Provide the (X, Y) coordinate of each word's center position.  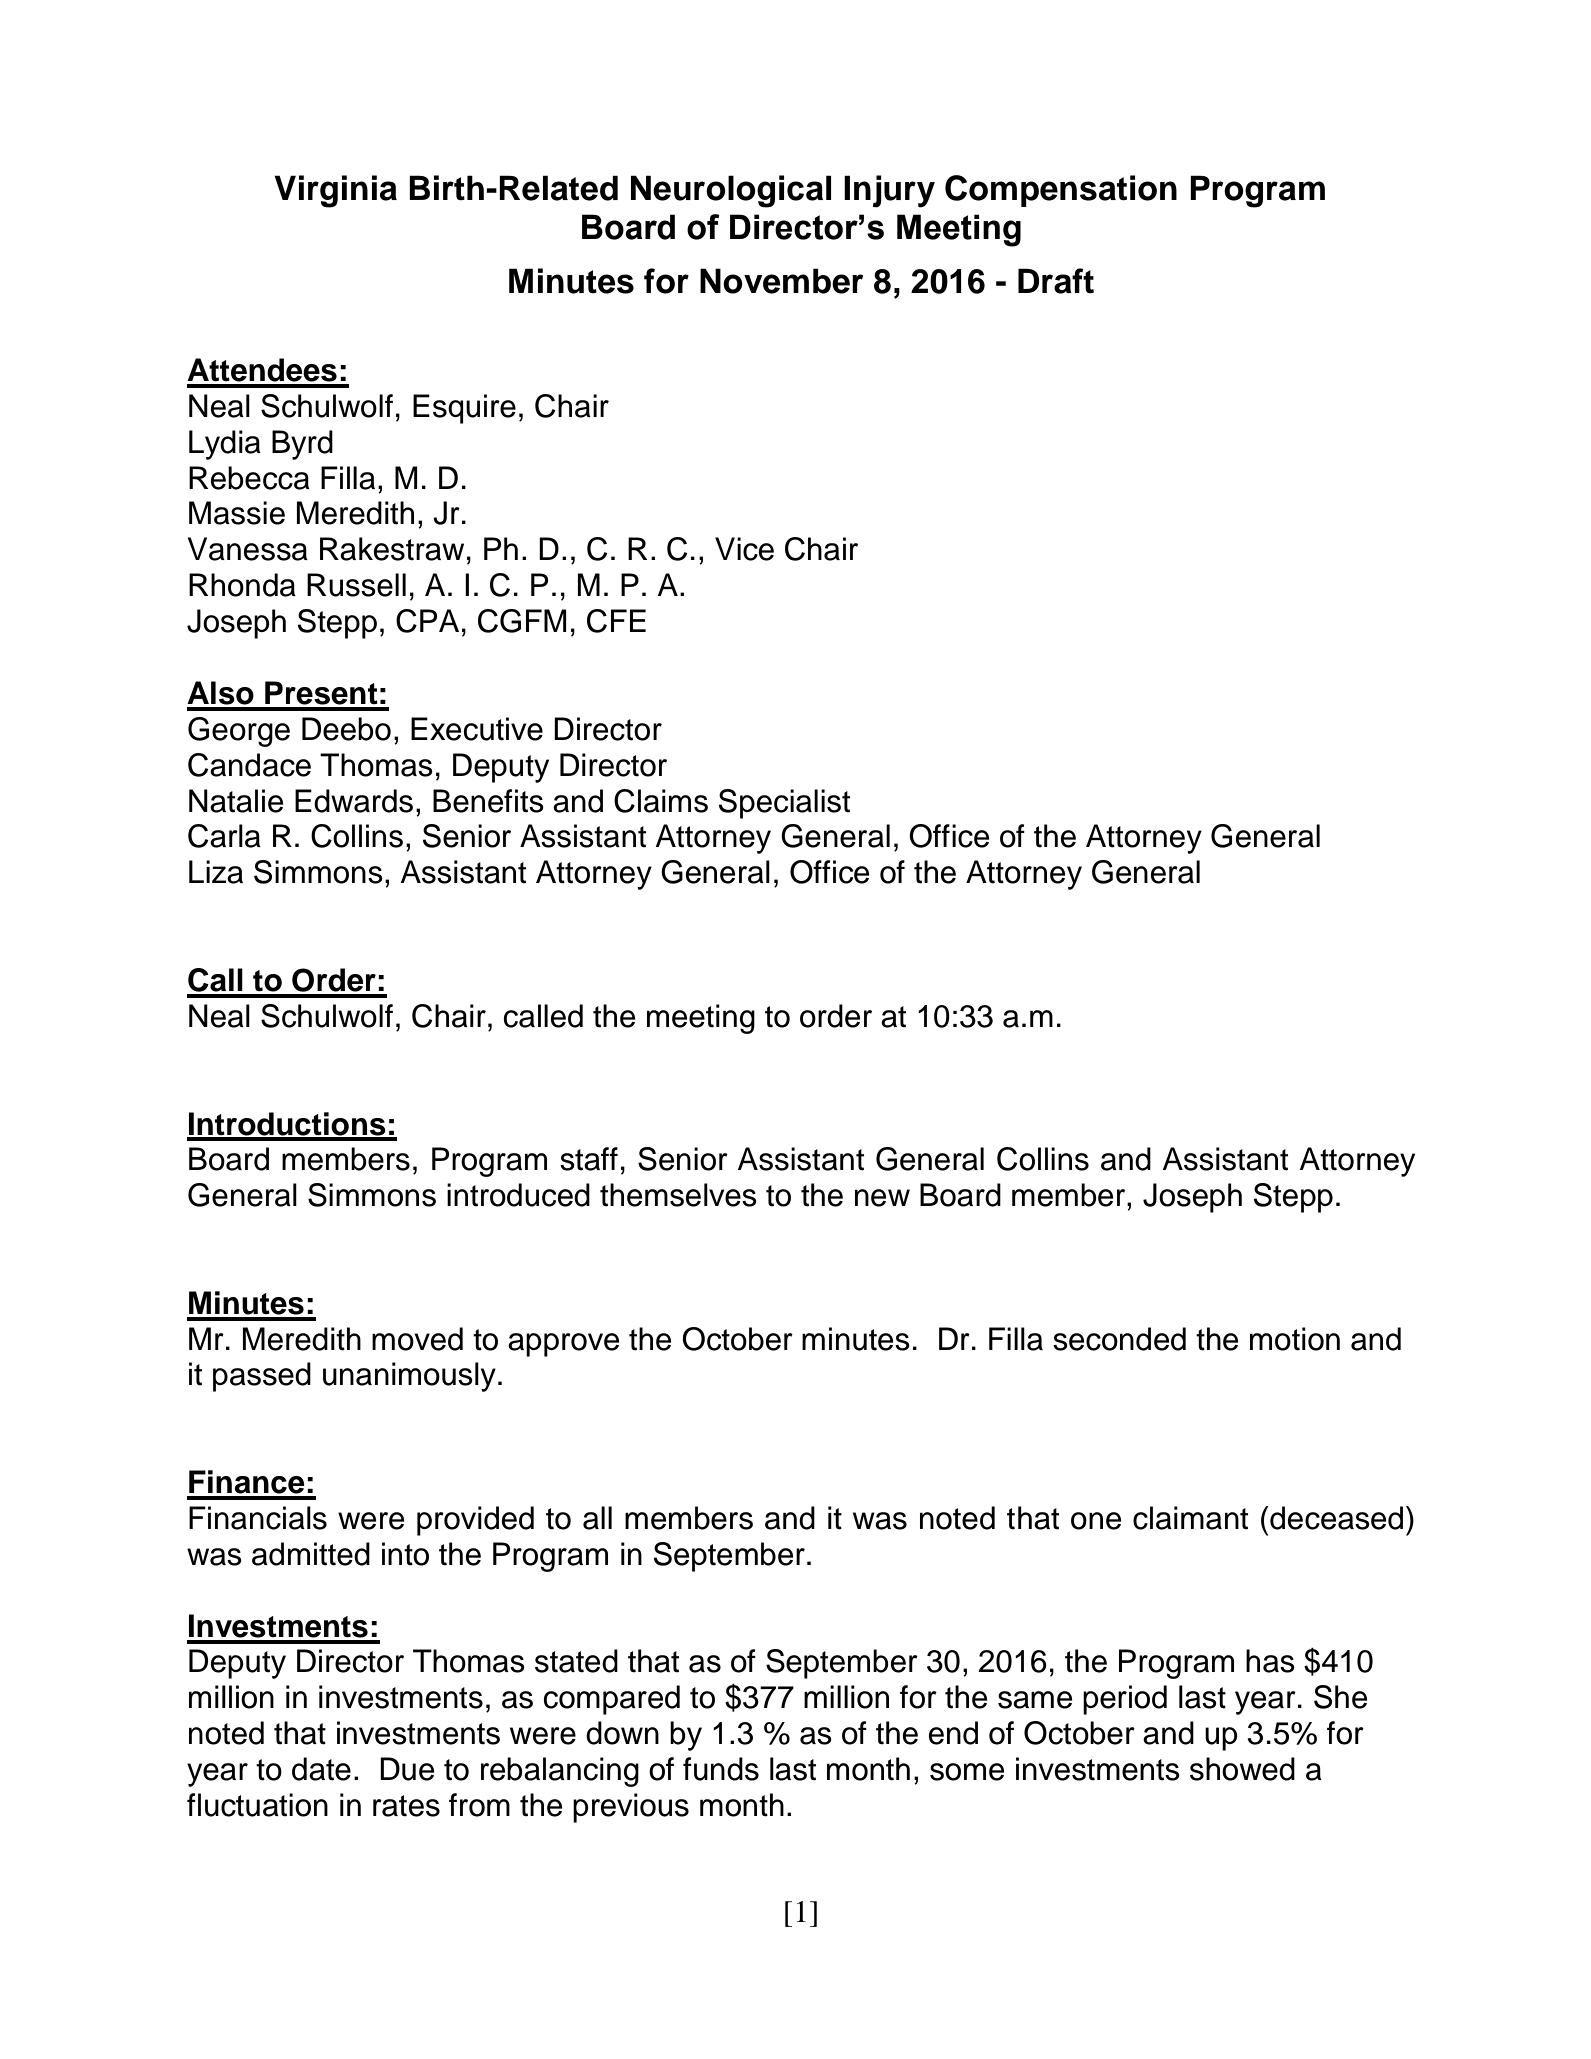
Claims (661, 801)
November (781, 281)
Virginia (335, 191)
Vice (744, 549)
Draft (1056, 281)
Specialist (784, 804)
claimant (1190, 1518)
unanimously (409, 1377)
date (321, 1769)
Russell (356, 585)
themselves (678, 1195)
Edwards (354, 801)
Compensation (1061, 191)
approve (563, 1345)
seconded (1119, 1339)
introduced (518, 1195)
